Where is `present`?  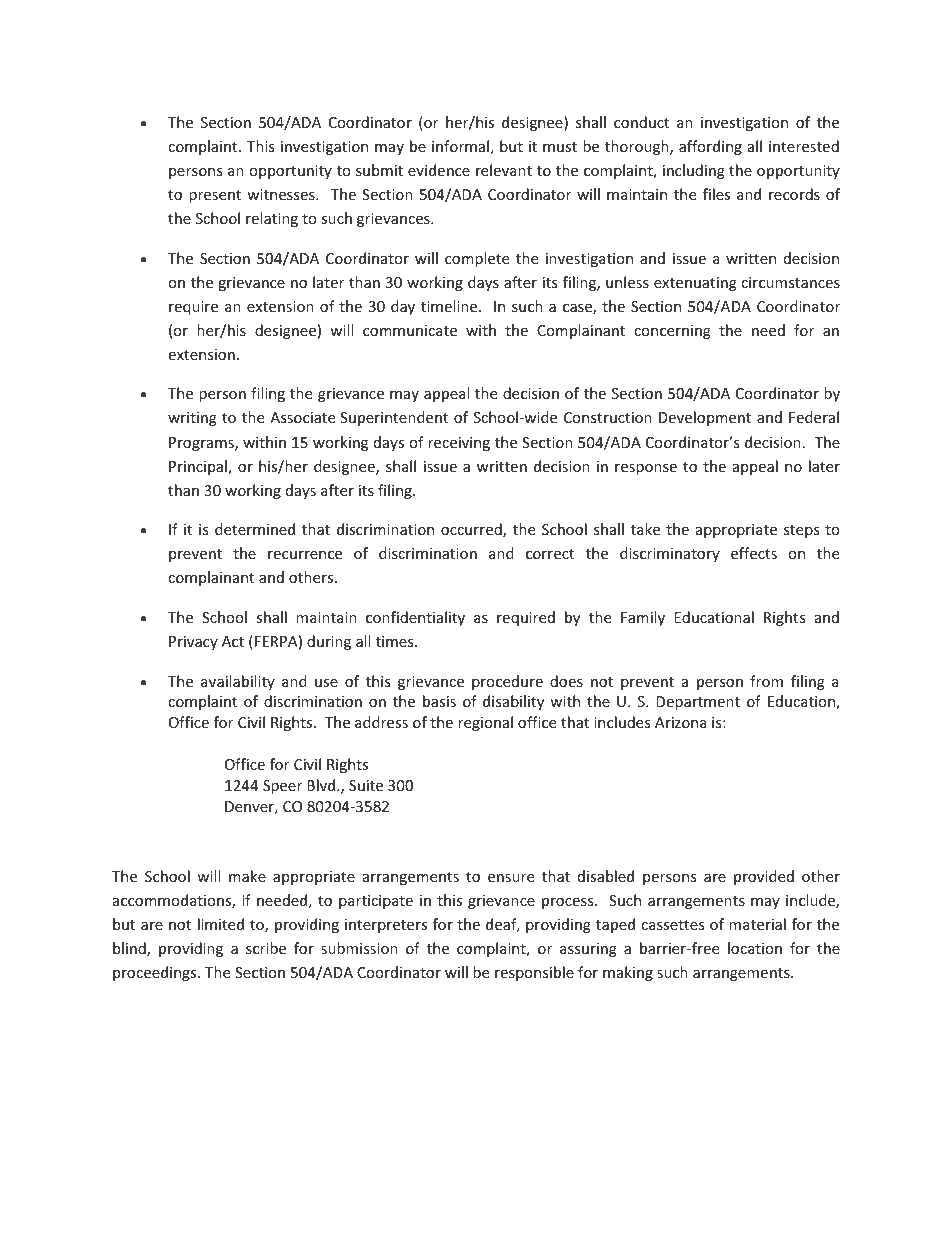
present is located at coordinates (215, 196).
